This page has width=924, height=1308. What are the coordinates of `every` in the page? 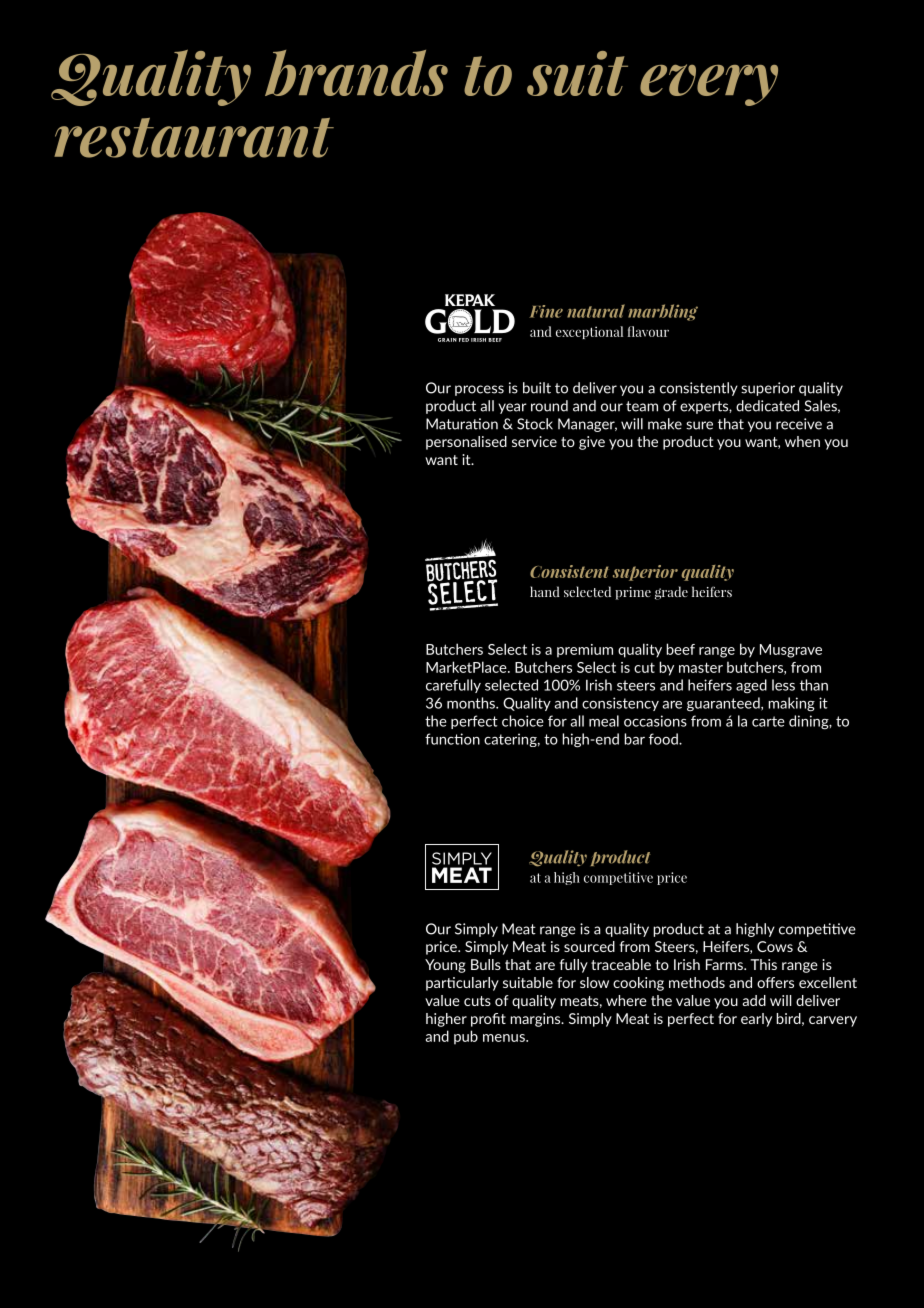 It's located at (709, 85).
